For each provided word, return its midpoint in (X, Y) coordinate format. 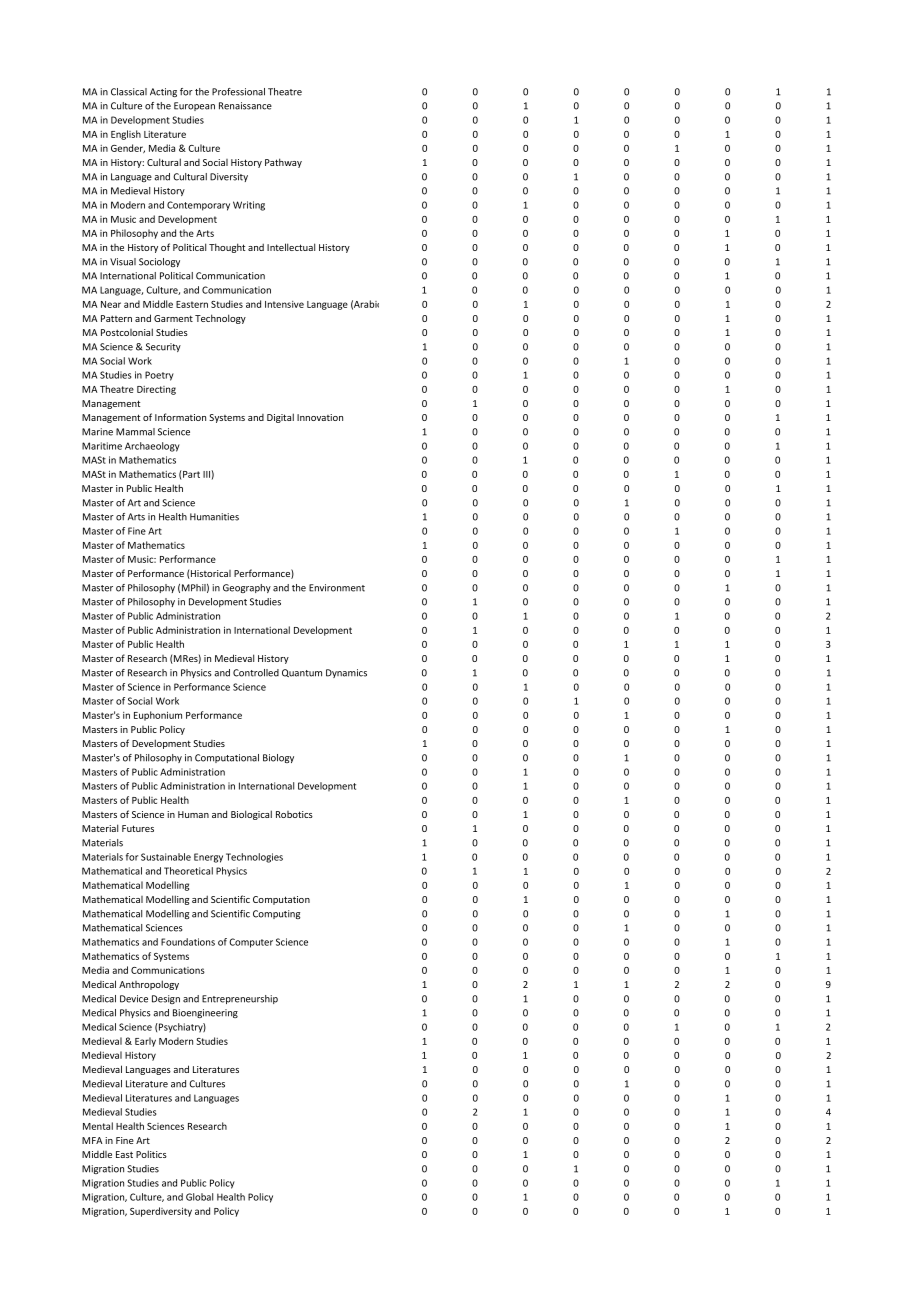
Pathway (283, 163)
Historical (210, 574)
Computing (276, 914)
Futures (138, 828)
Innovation (320, 417)
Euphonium (158, 716)
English (126, 135)
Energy (208, 858)
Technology (220, 319)
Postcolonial (127, 332)
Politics (151, 1154)
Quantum (302, 673)
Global (199, 1197)
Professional (238, 92)
